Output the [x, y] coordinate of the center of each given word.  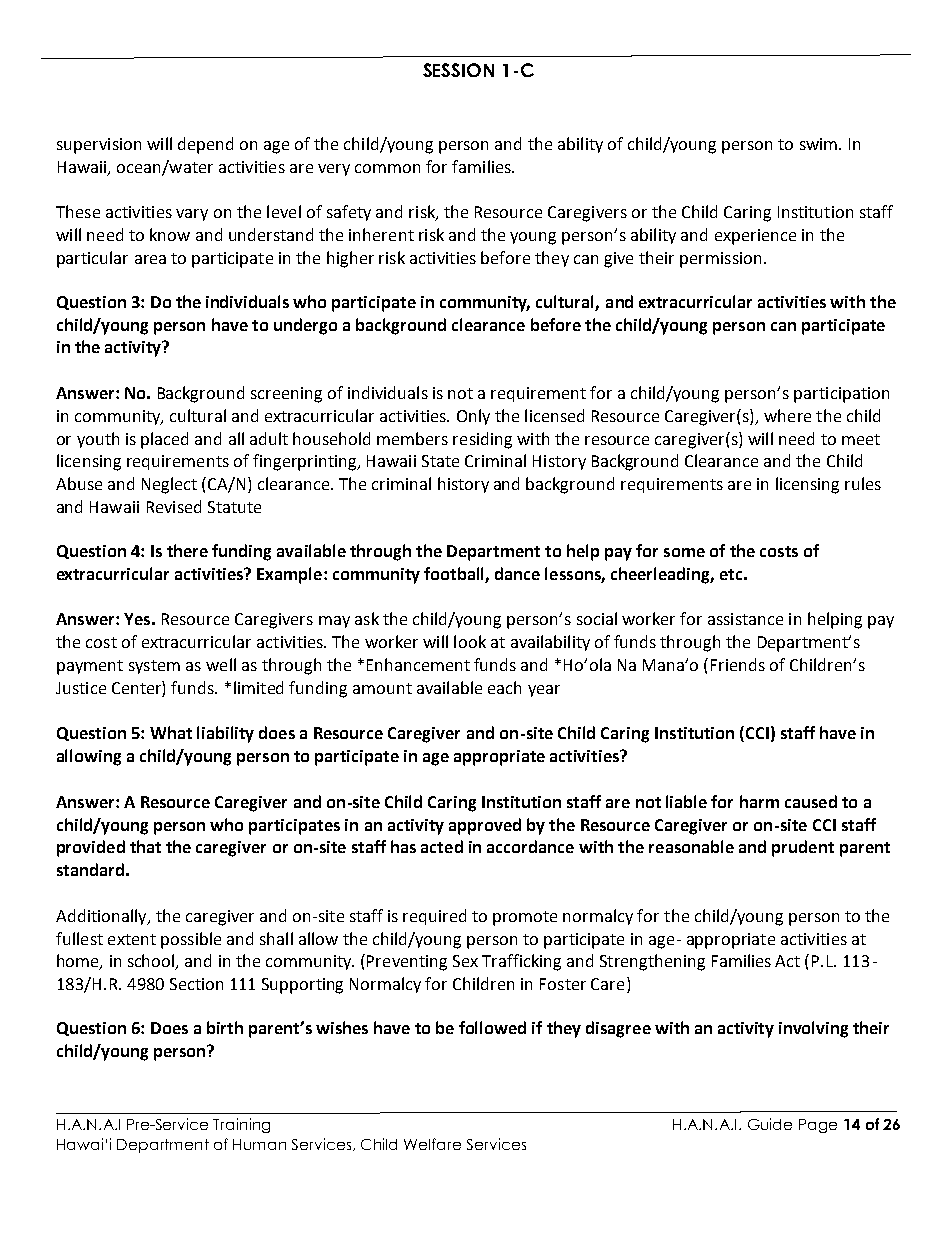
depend [205, 145]
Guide [770, 1124]
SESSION [458, 70]
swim [820, 144]
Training [241, 1125]
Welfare [432, 1144]
